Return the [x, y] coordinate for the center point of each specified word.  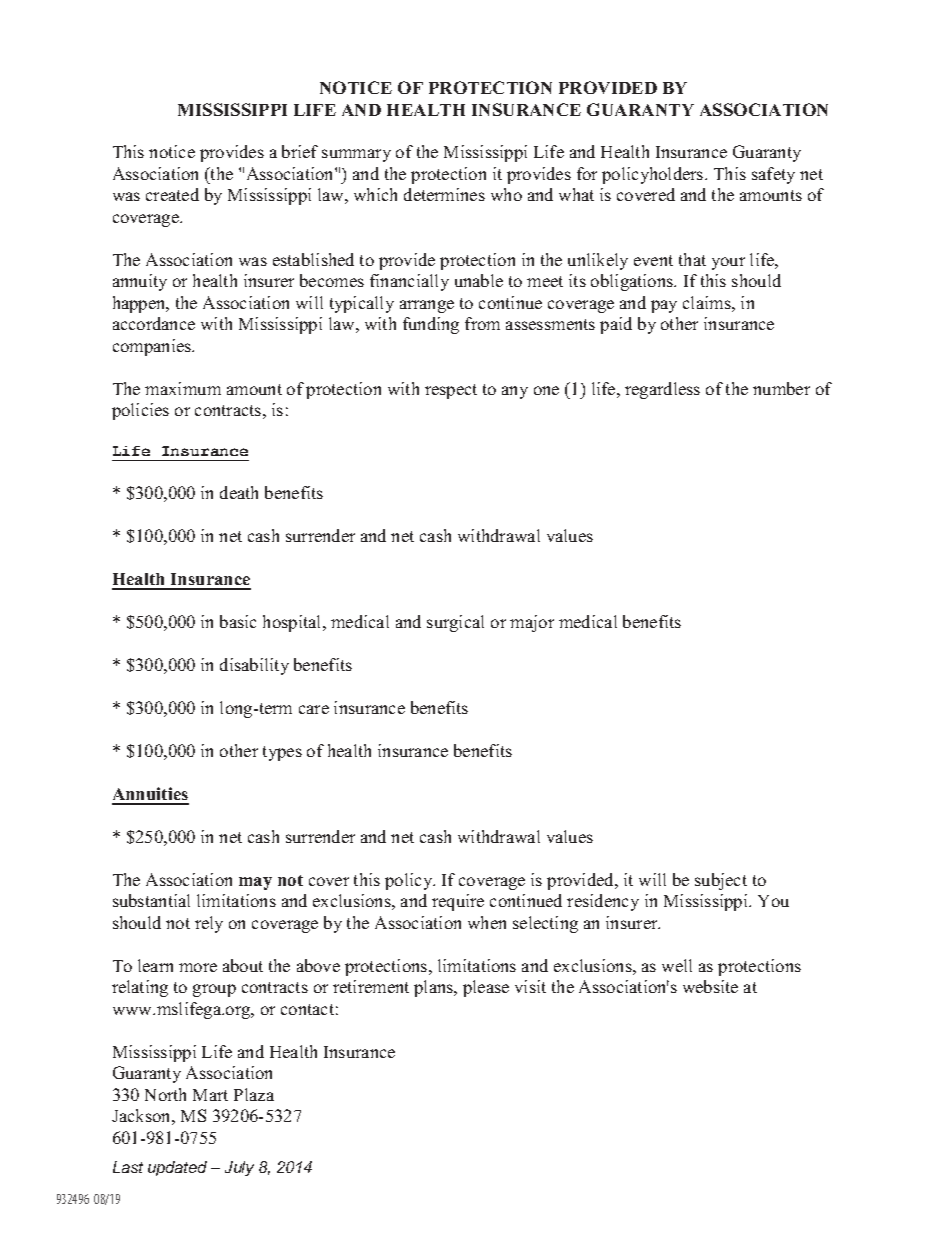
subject [721, 881]
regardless [662, 390]
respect [451, 391]
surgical [455, 623]
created [172, 194]
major [532, 623]
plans [435, 988]
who [506, 194]
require [458, 902]
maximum [183, 388]
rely [209, 924]
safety [773, 175]
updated [177, 1168]
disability [254, 666]
